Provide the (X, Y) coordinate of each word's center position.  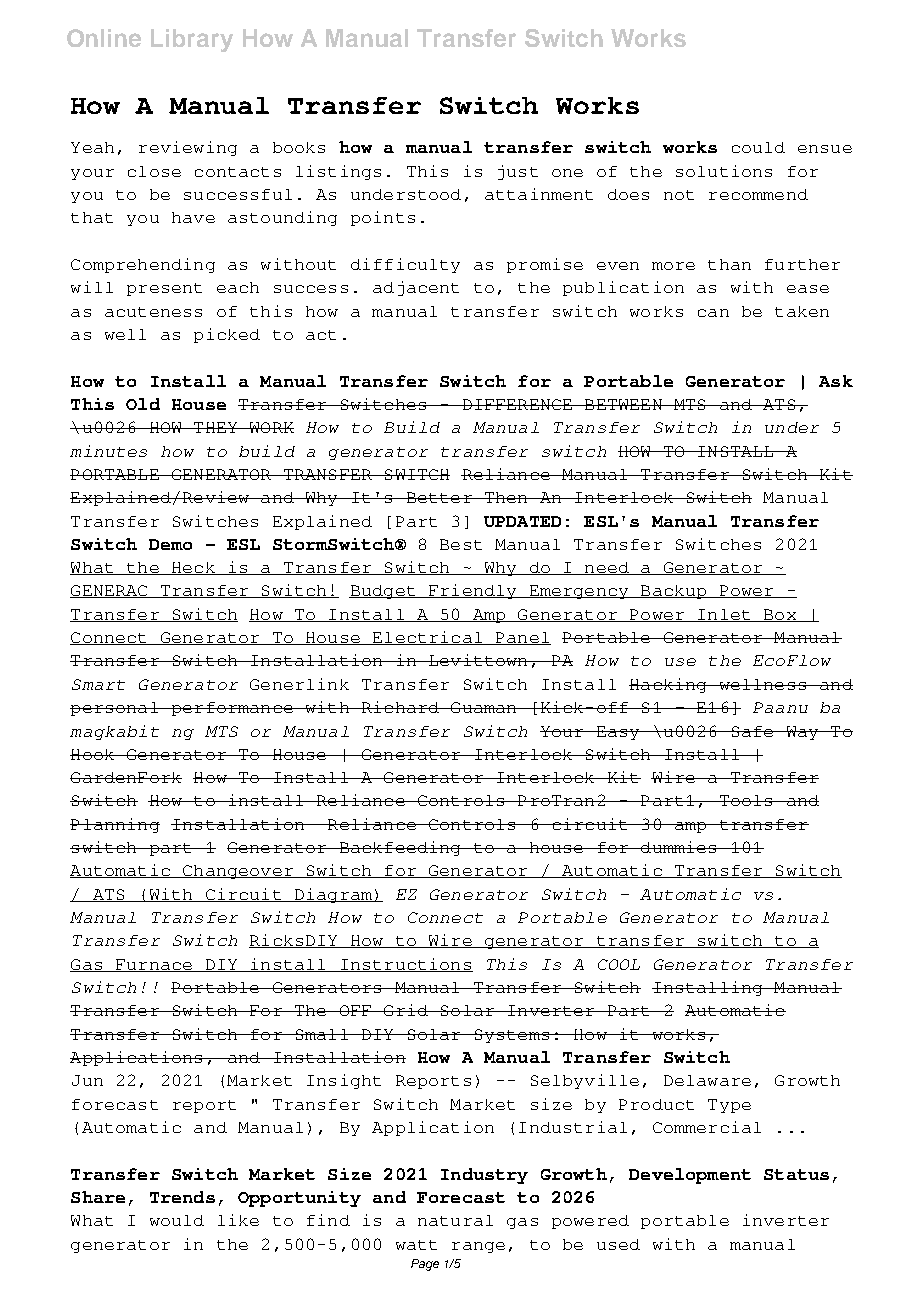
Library (192, 40)
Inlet (724, 615)
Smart (98, 684)
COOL (619, 964)
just (518, 172)
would (177, 1220)
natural (455, 1220)
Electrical (427, 638)
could (758, 147)
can (713, 313)
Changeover (238, 872)
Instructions (405, 965)
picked (227, 335)
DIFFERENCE (517, 404)
